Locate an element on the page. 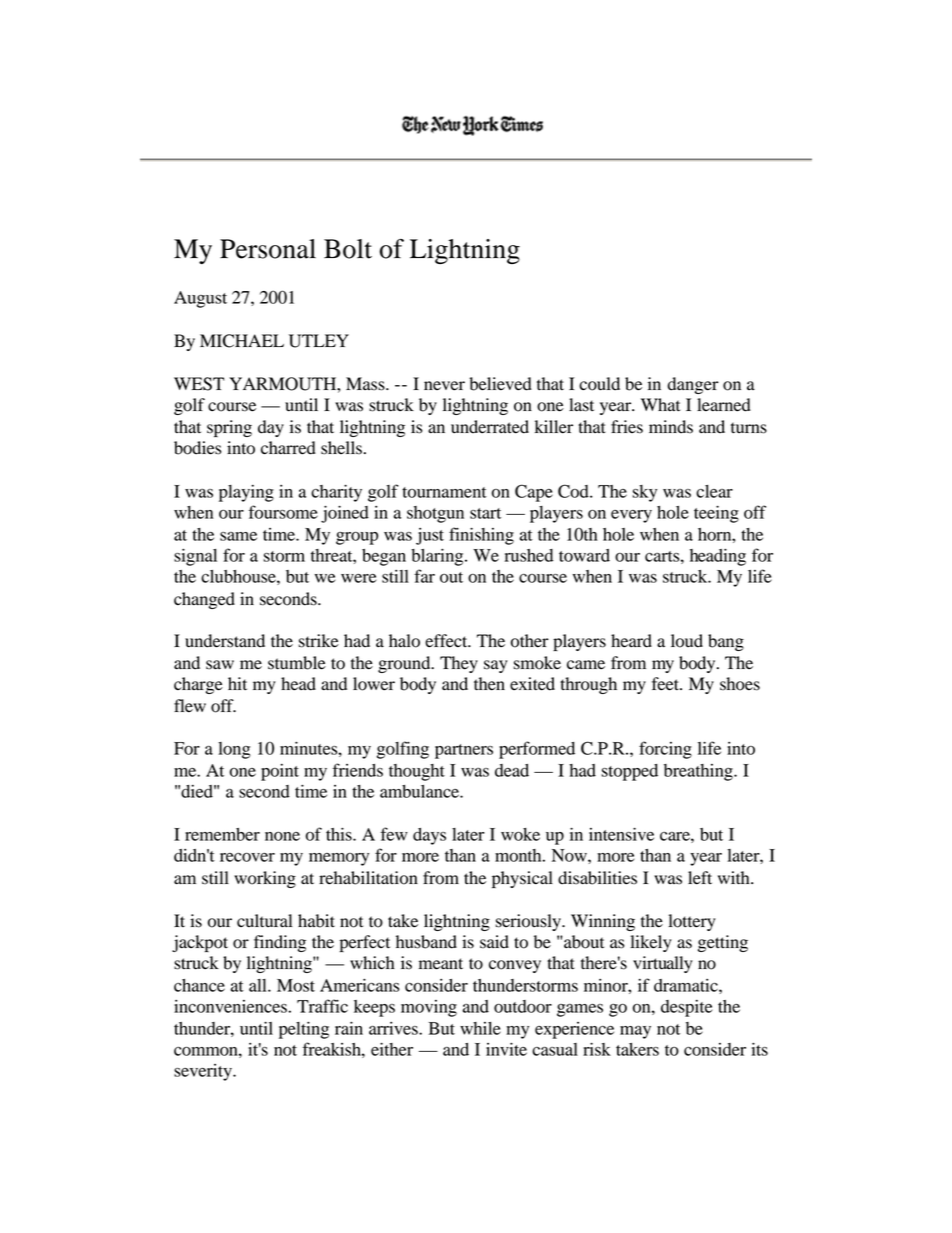 This page has height=1233, width=952. despite is located at coordinates (686, 1008).
